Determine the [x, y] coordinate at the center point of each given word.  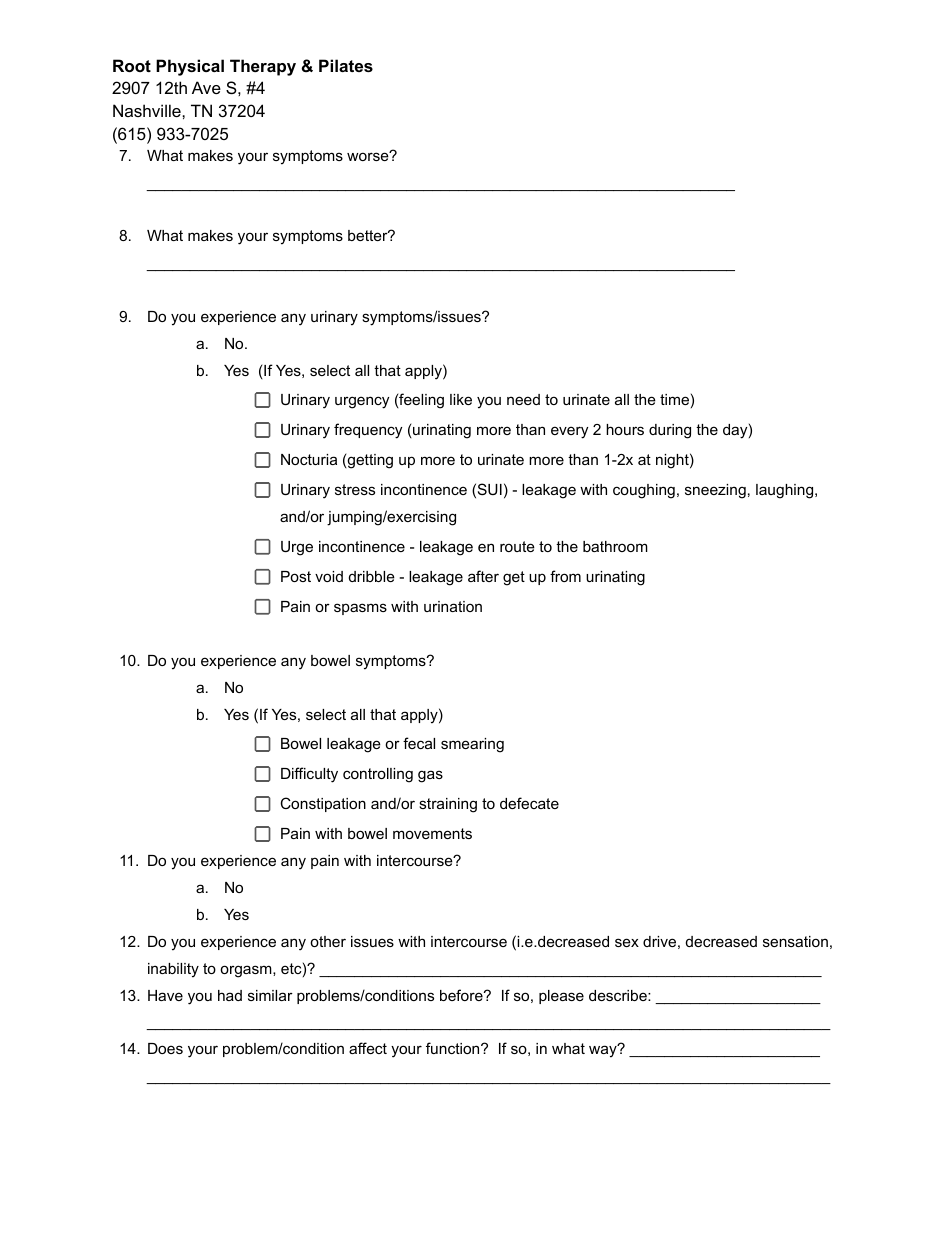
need [523, 399]
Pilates [346, 65]
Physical [190, 67]
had [230, 995]
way [604, 1051]
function [454, 1048]
